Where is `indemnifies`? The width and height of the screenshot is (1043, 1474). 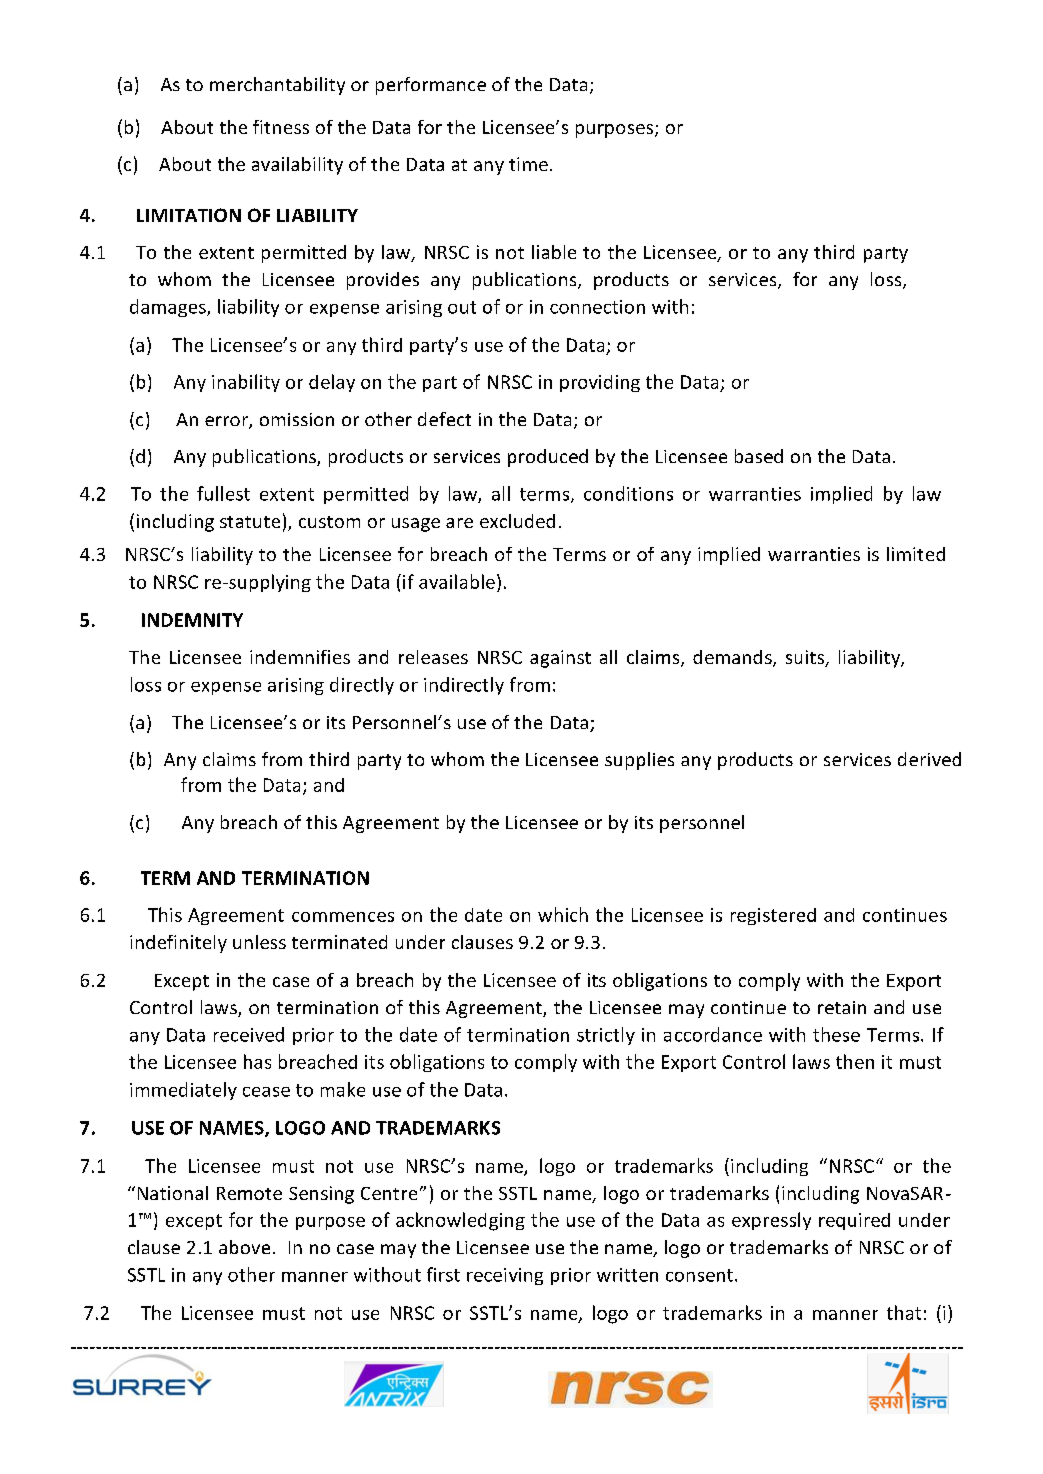 indemnifies is located at coordinates (300, 657).
